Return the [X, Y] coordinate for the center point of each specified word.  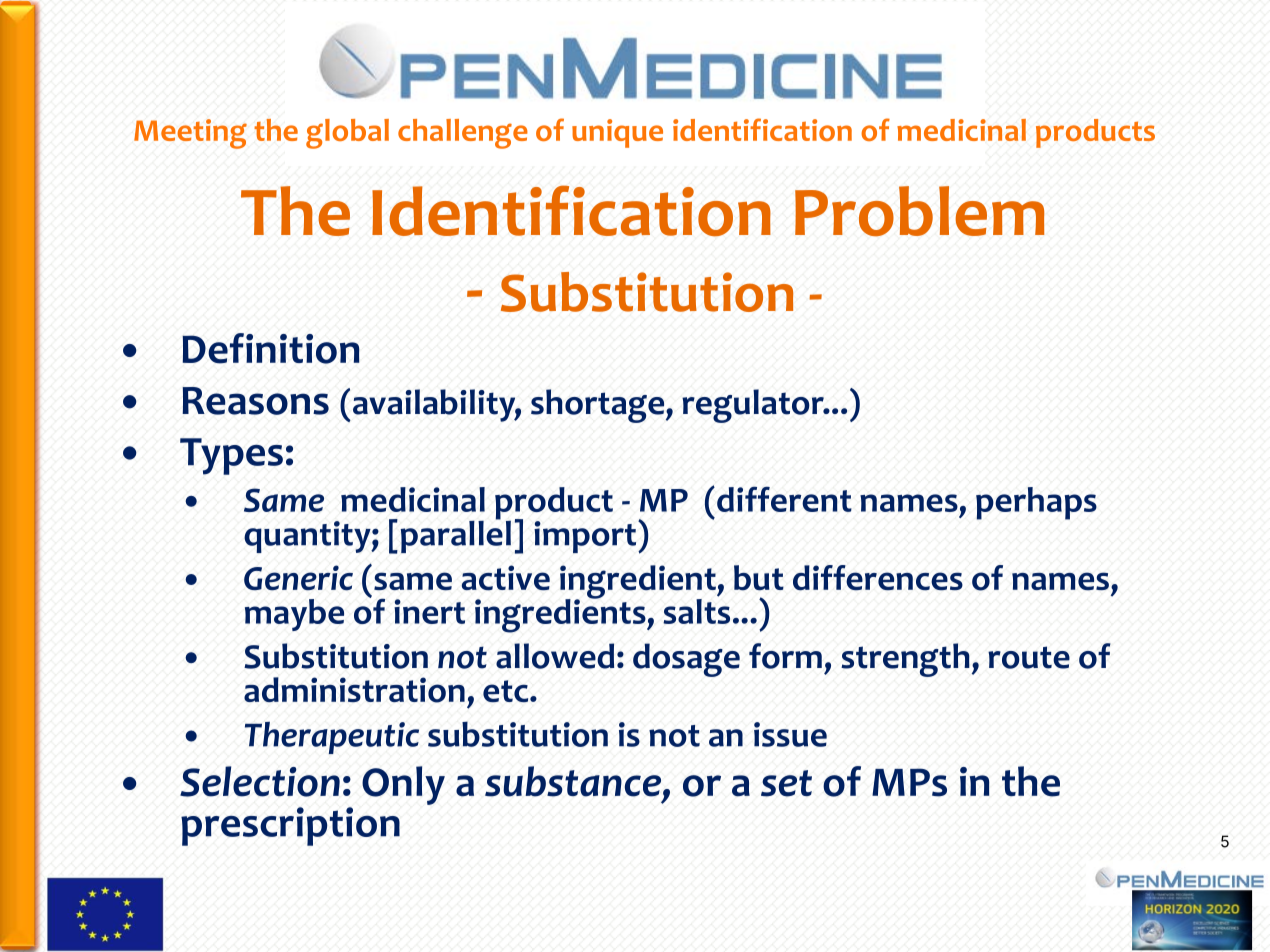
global [347, 134]
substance [574, 782]
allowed [555, 656]
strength [905, 660]
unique [617, 133]
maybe [294, 615]
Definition [271, 348]
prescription [290, 826]
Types [231, 456]
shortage [599, 406]
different [784, 499]
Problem [920, 211]
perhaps [1036, 503]
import [586, 537]
